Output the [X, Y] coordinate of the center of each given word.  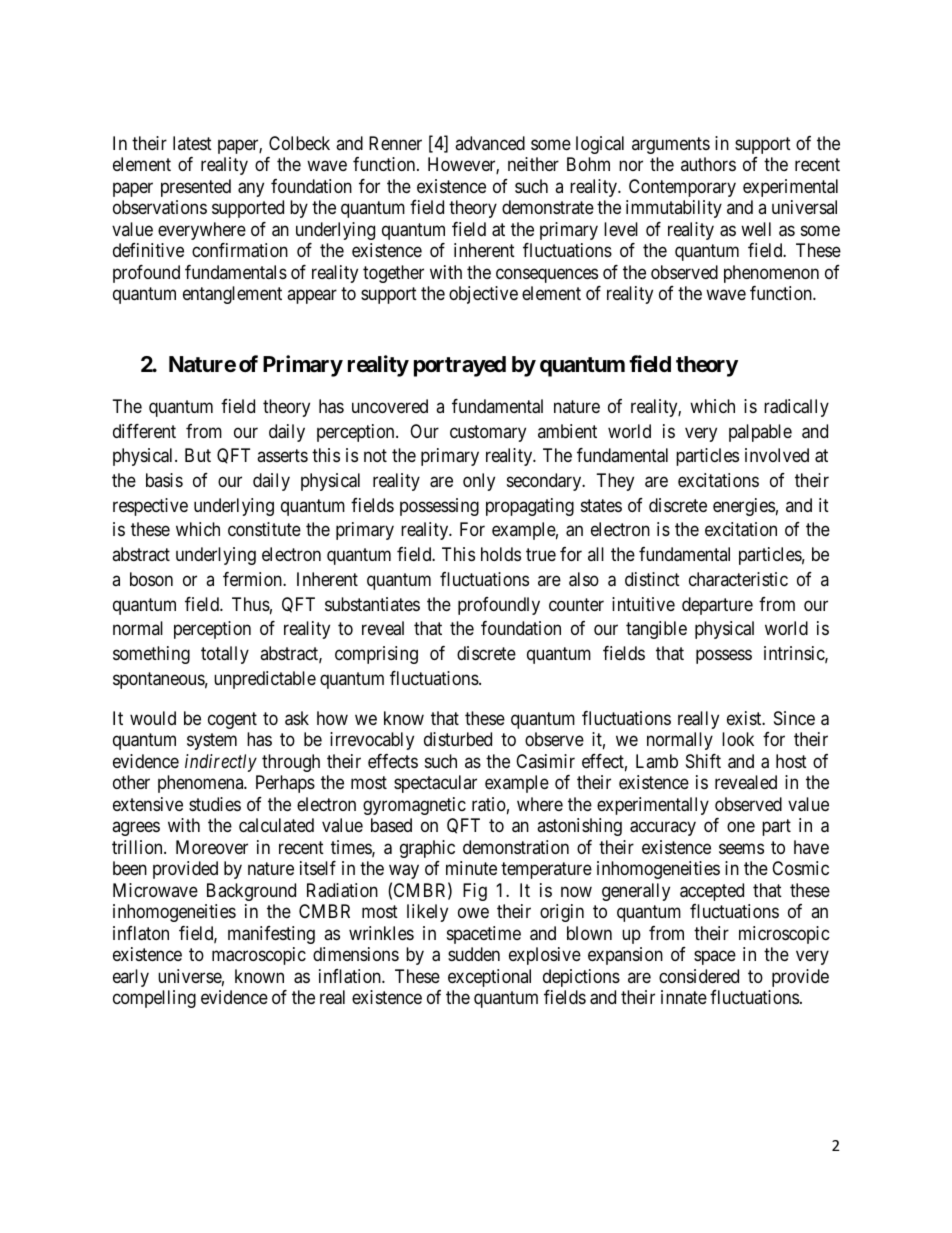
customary [488, 433]
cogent [232, 720]
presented [196, 188]
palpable [760, 433]
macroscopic [259, 956]
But [198, 455]
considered [699, 976]
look [738, 739]
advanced [490, 143]
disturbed [458, 739]
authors [708, 164]
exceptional [489, 978]
